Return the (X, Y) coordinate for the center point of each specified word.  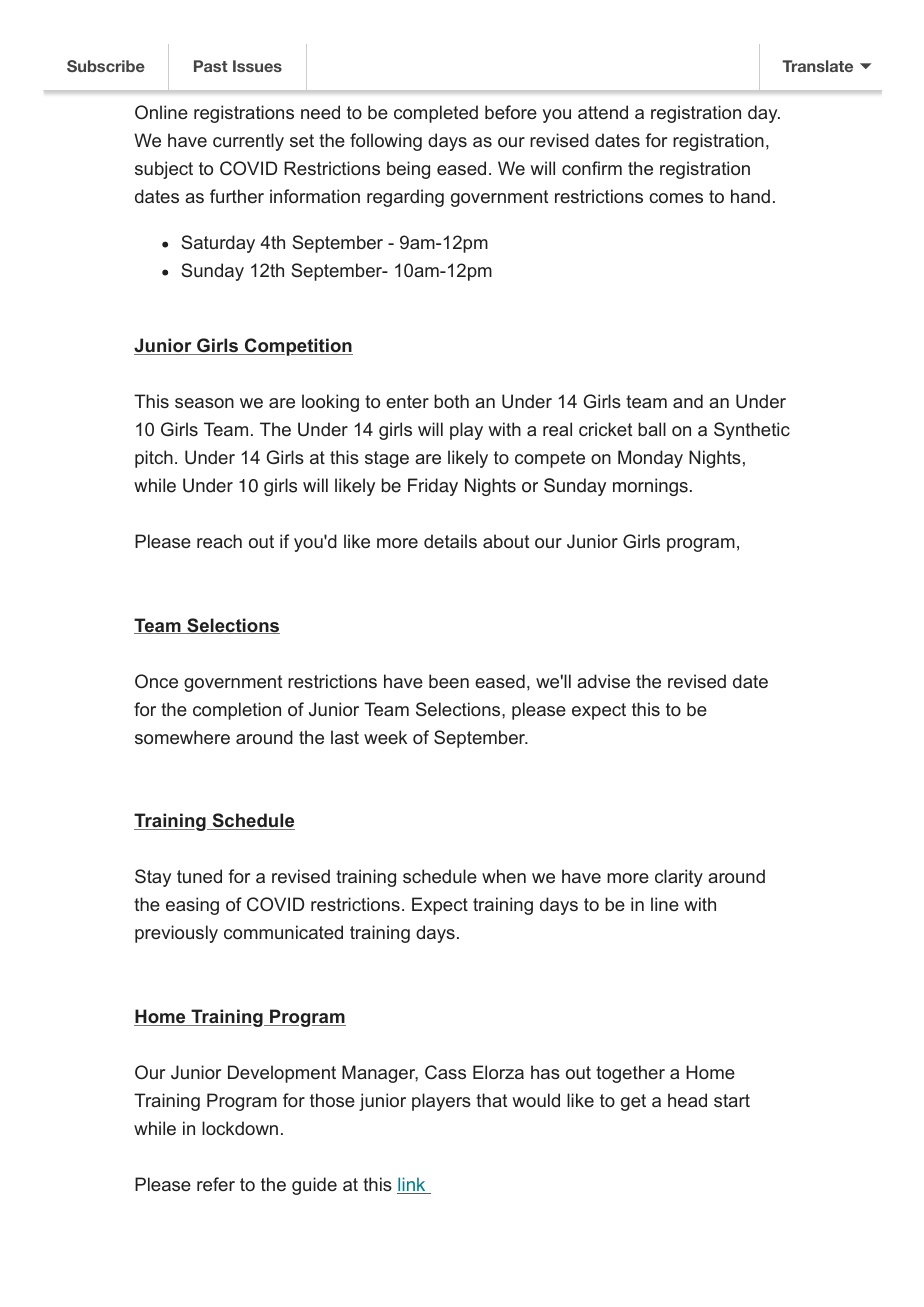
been (449, 681)
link (412, 1185)
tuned (199, 876)
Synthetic (752, 431)
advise (603, 681)
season (204, 403)
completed (436, 114)
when (504, 876)
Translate (817, 66)
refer (216, 1184)
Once (156, 681)
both (451, 401)
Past (211, 66)
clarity (679, 878)
